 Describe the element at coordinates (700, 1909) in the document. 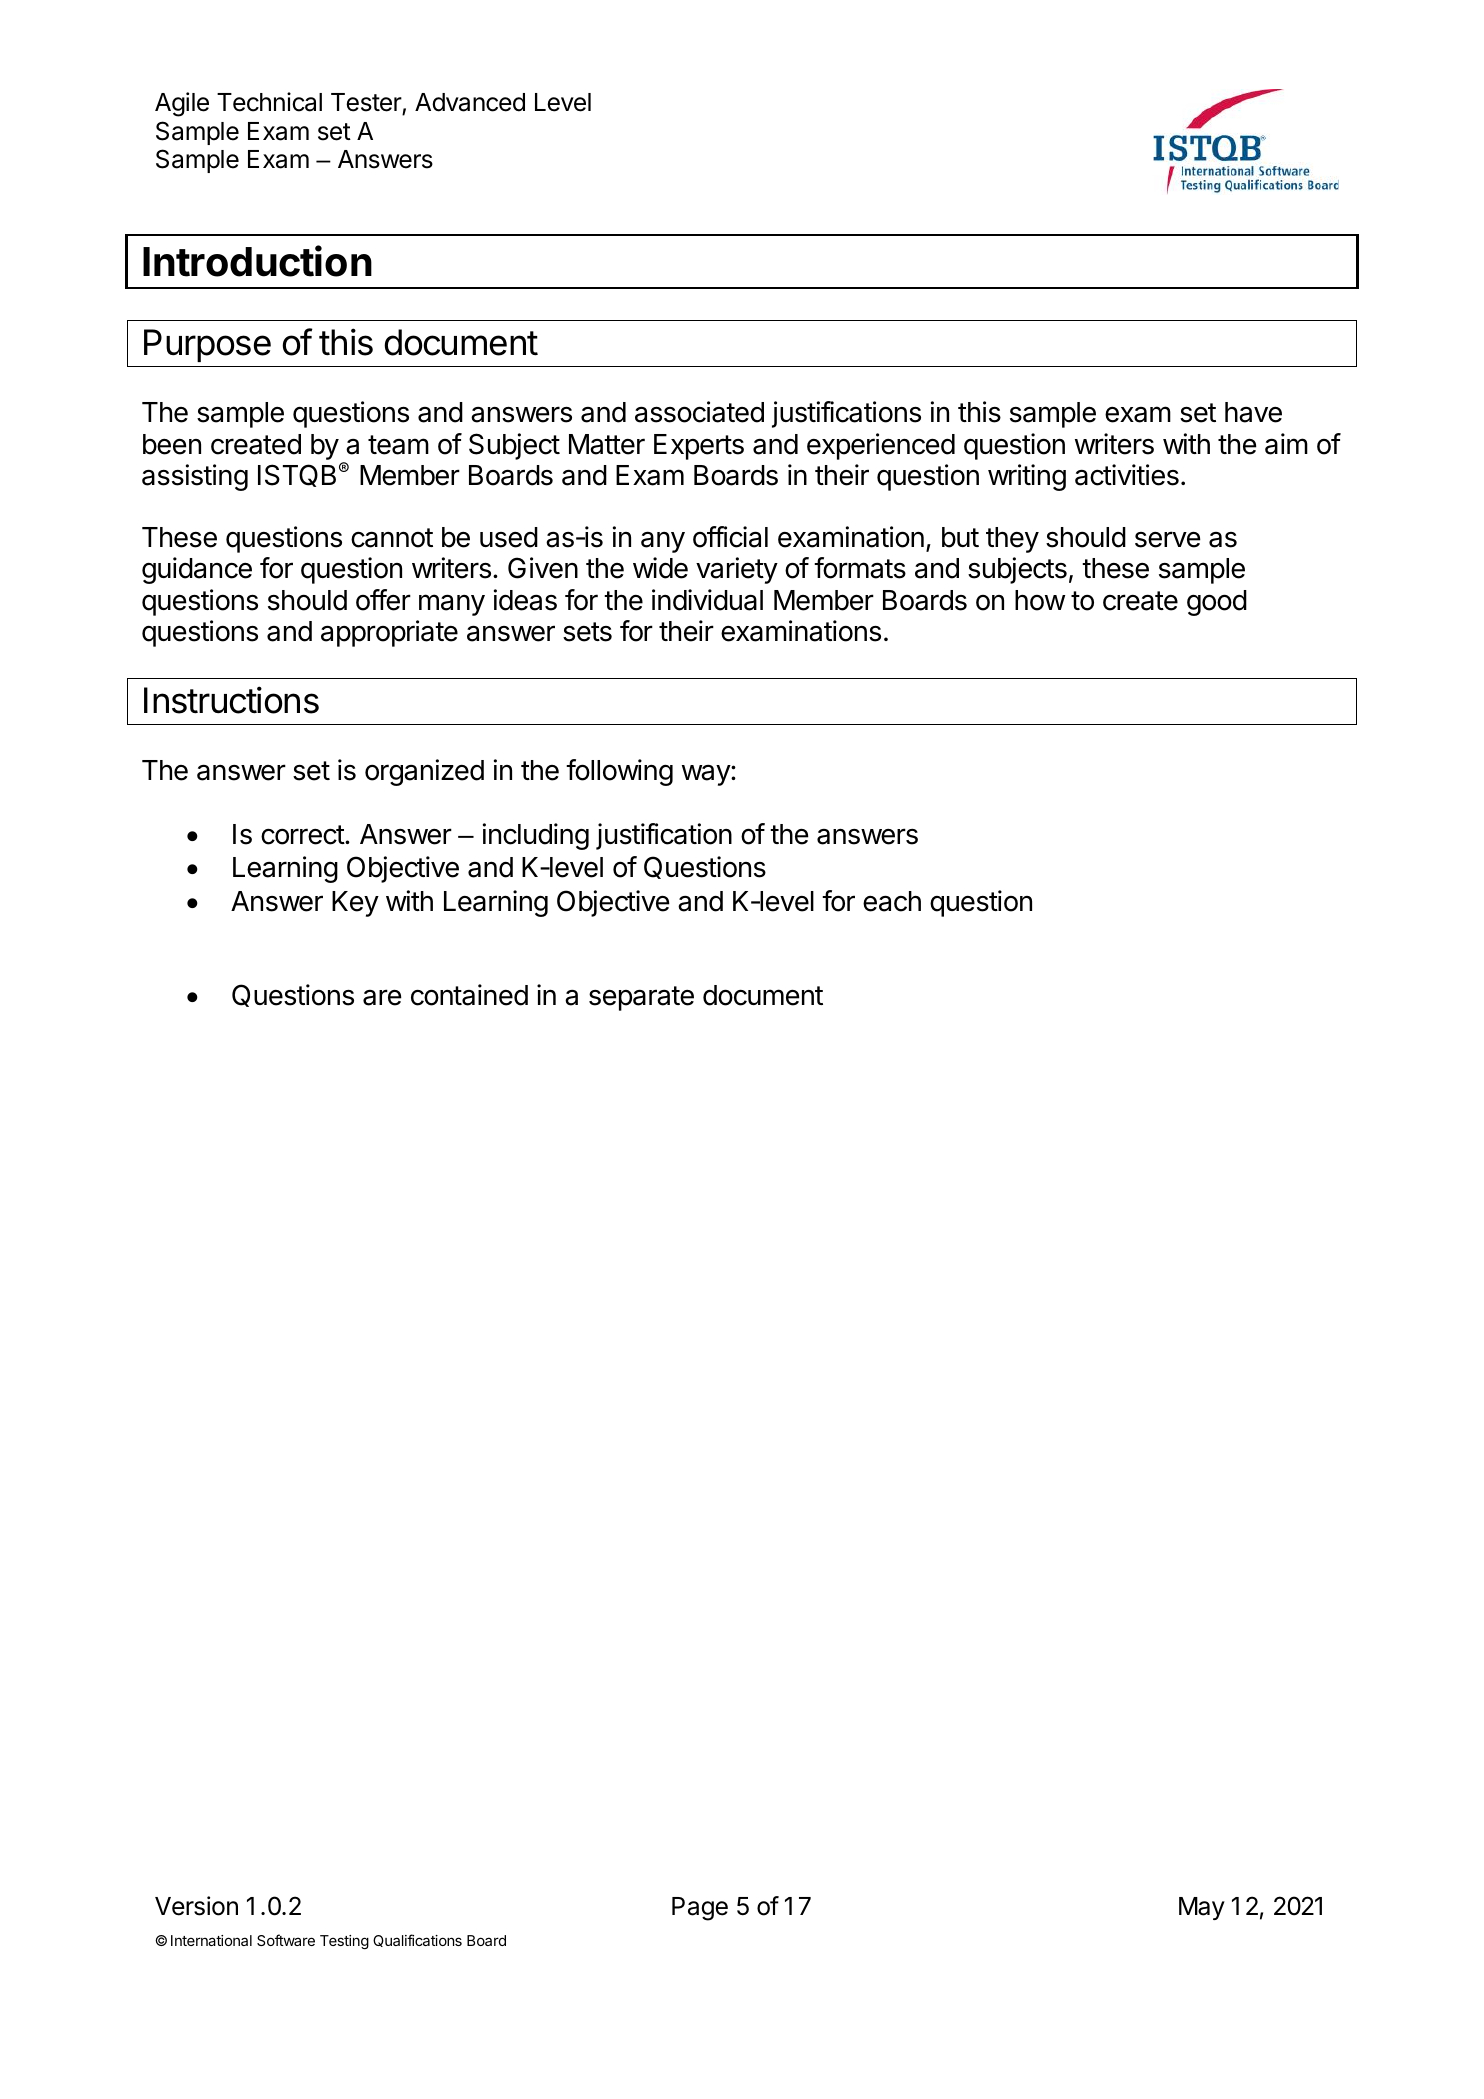

I see `Page` at that location.
